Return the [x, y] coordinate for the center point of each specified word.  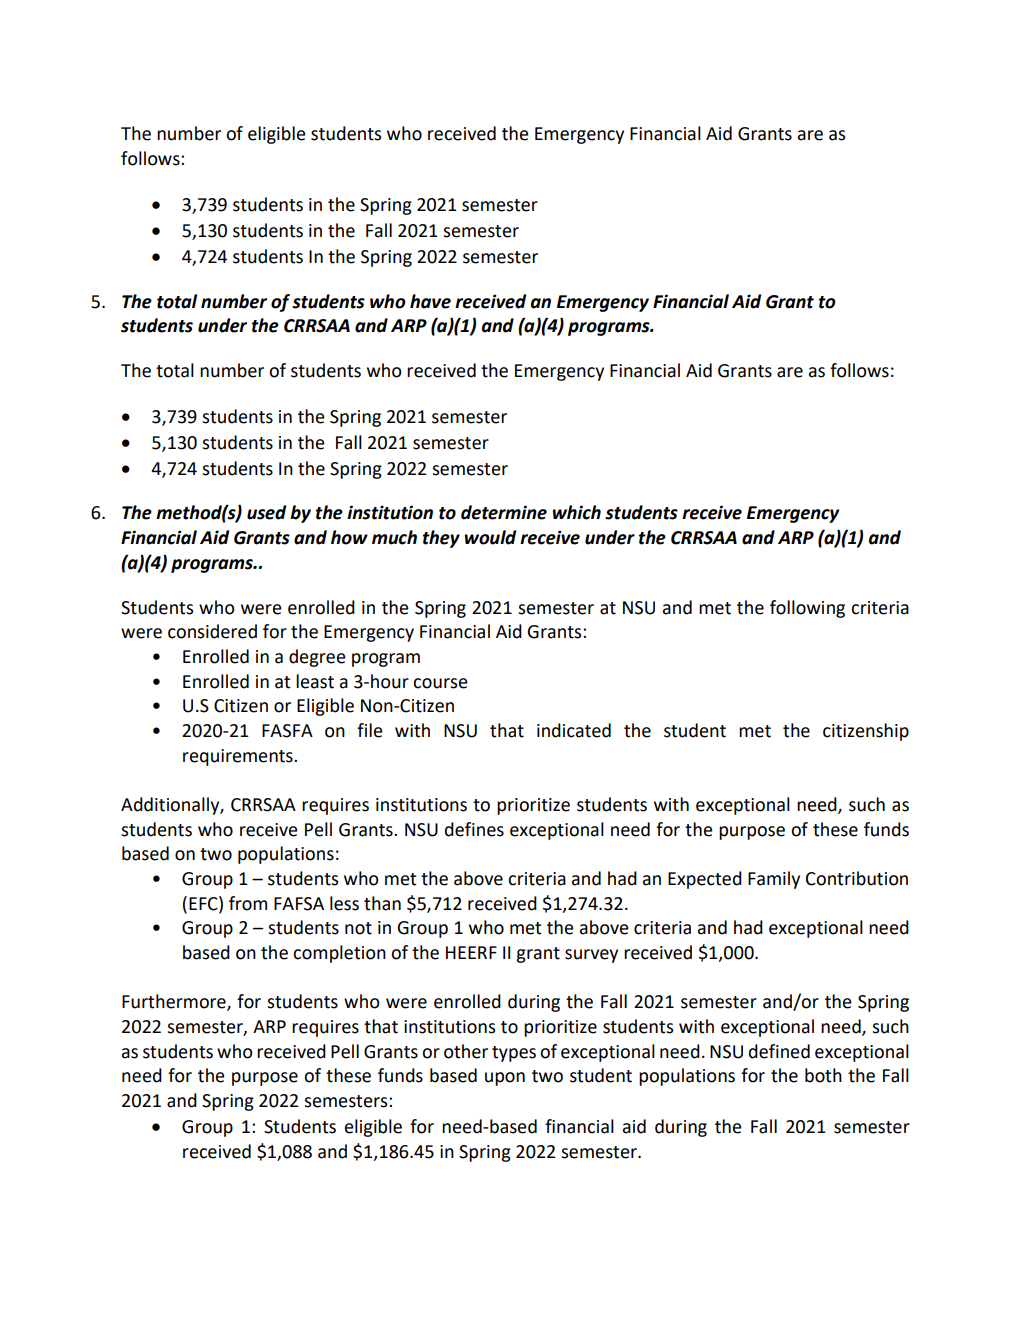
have [430, 301]
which [576, 512]
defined [779, 1051]
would [490, 537]
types [514, 1054]
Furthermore [175, 1002]
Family [774, 880]
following [807, 609]
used [266, 512]
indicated [574, 730]
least [315, 681]
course [440, 683]
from [248, 903]
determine [504, 512]
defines [474, 829]
